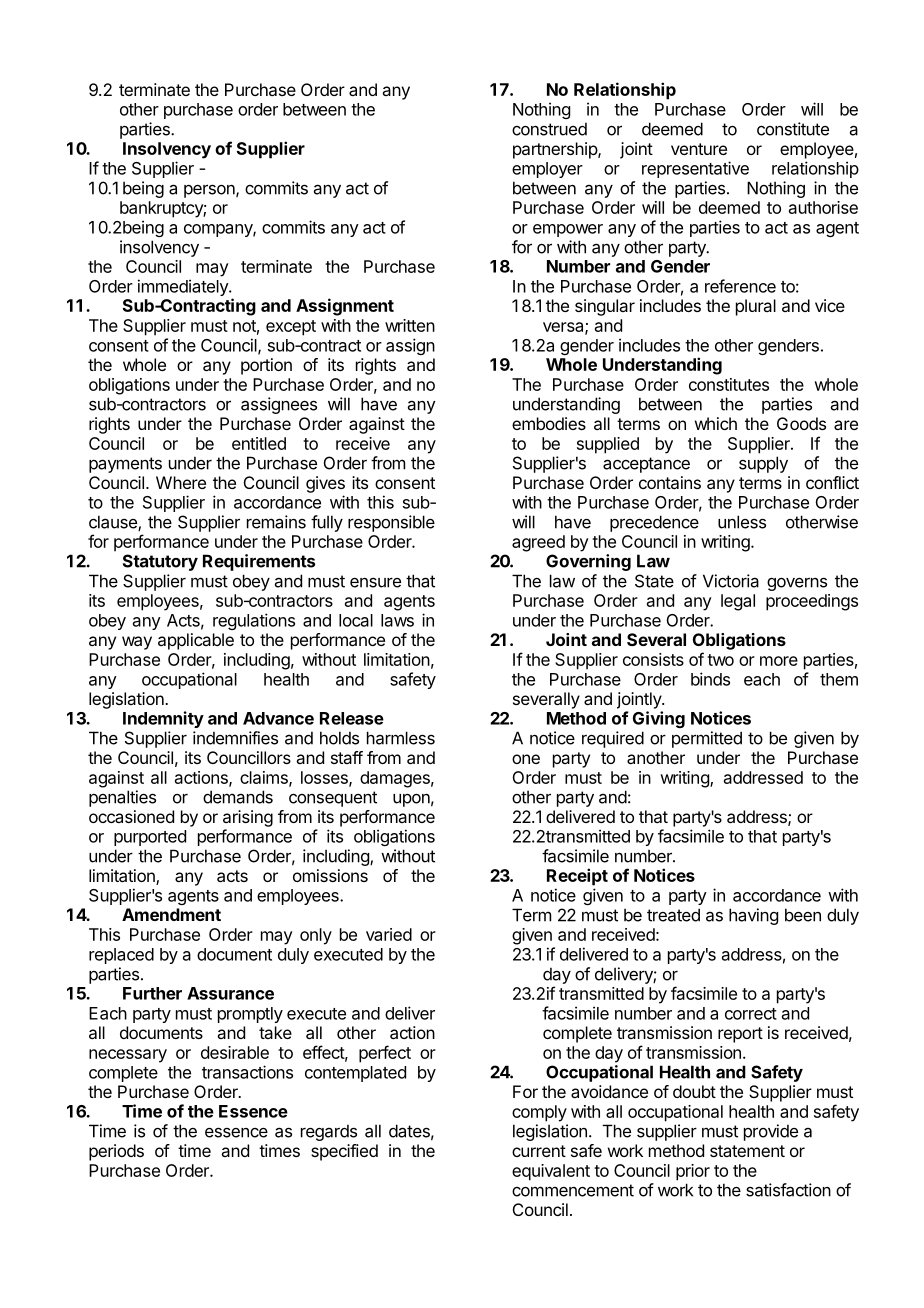 This screenshot has height=1308, width=924. Describe the element at coordinates (539, 1151) in the screenshot. I see `current` at that location.
